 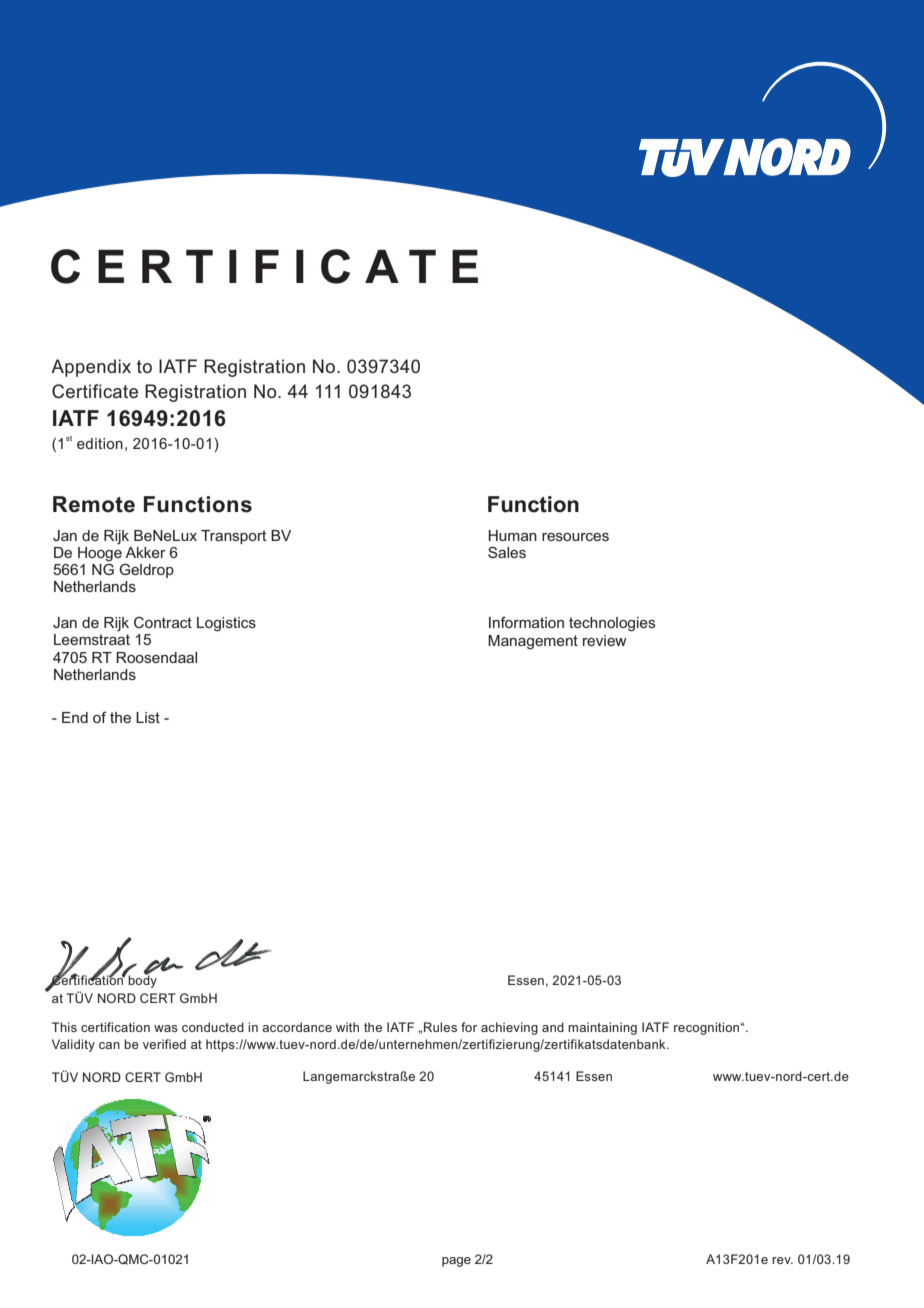 I want to click on Logistics, so click(x=226, y=624).
